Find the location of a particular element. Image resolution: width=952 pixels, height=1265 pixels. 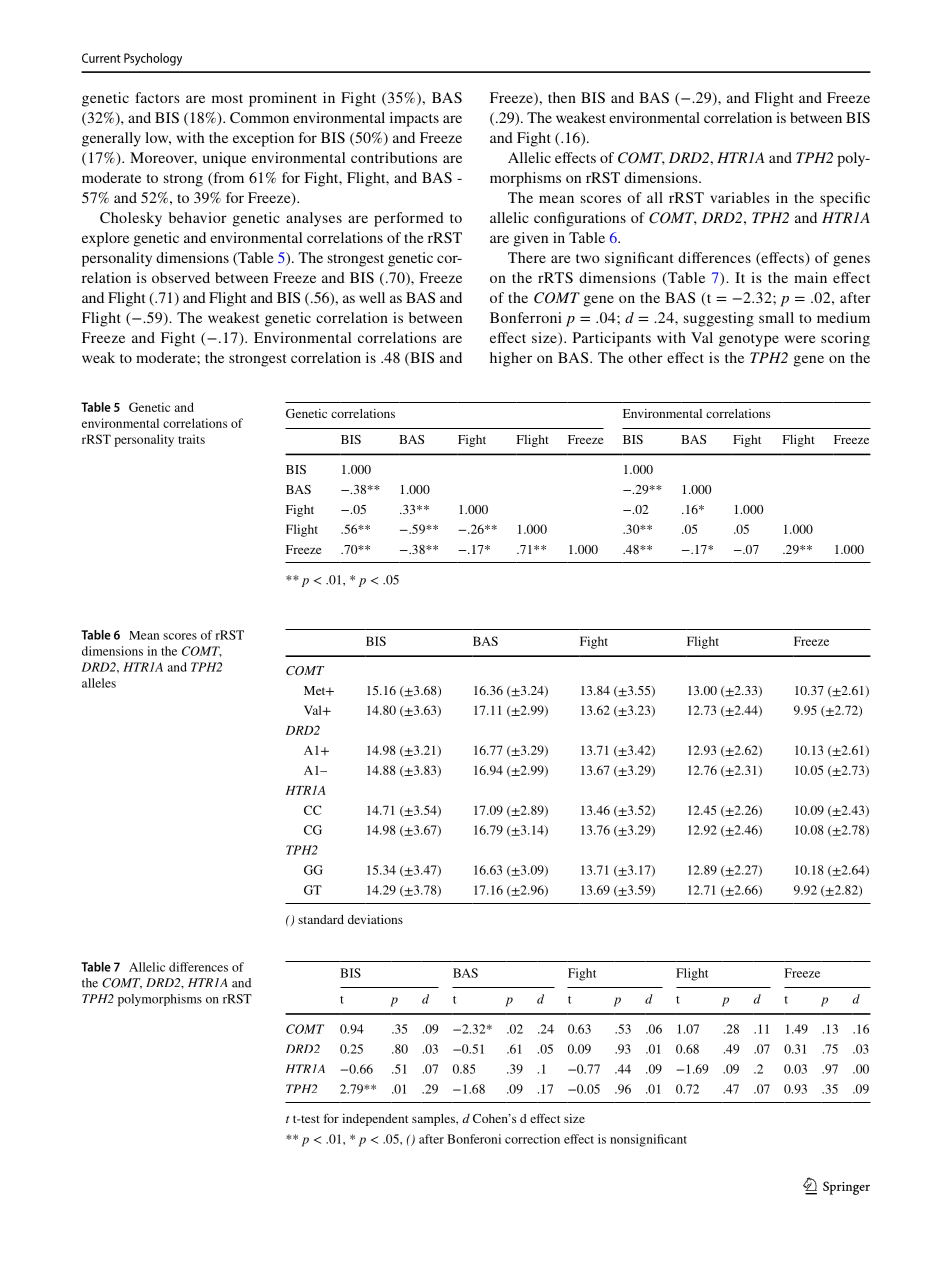

correction is located at coordinates (532, 1139).
